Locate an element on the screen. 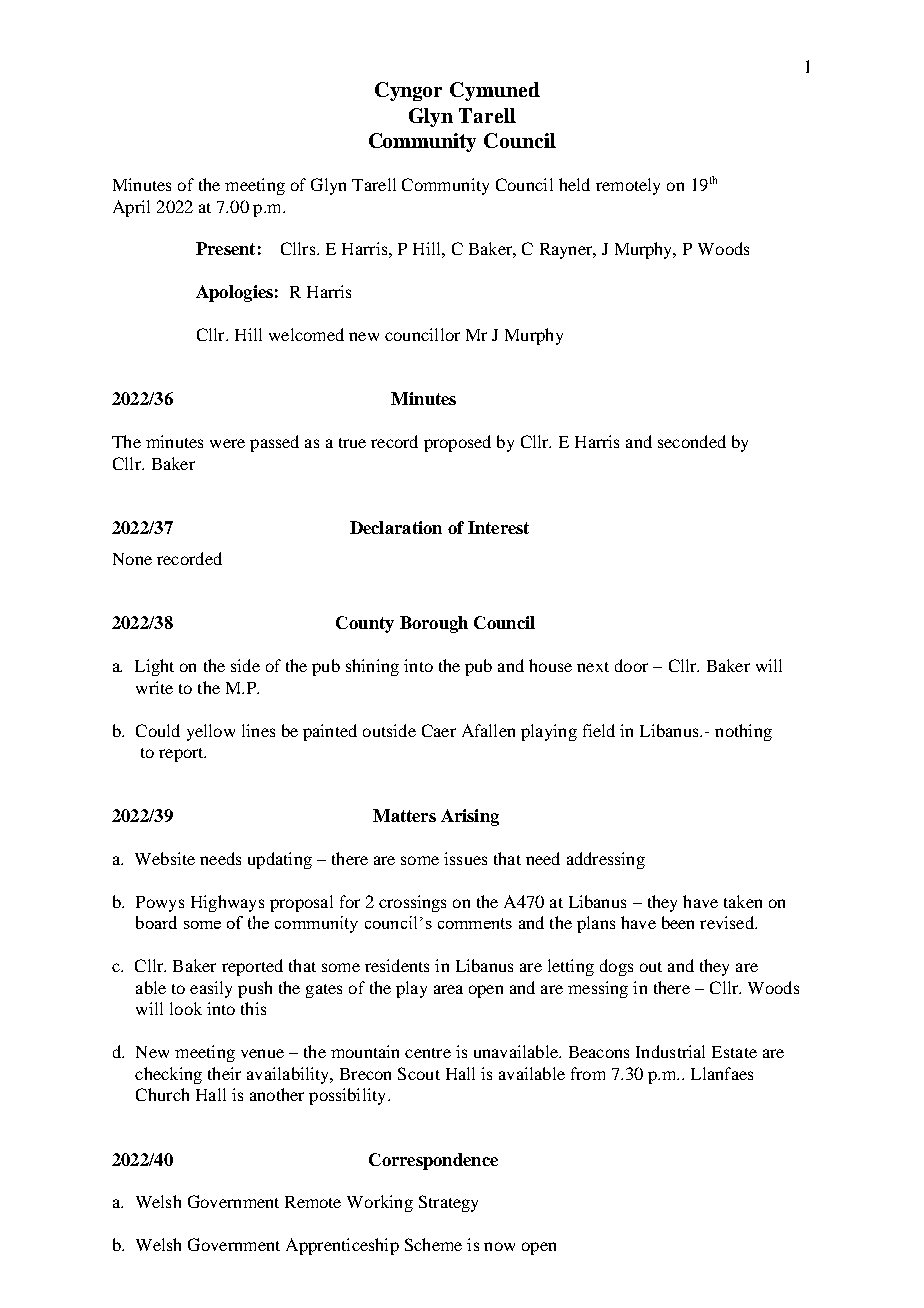 The height and width of the screenshot is (1308, 924). door is located at coordinates (631, 665).
